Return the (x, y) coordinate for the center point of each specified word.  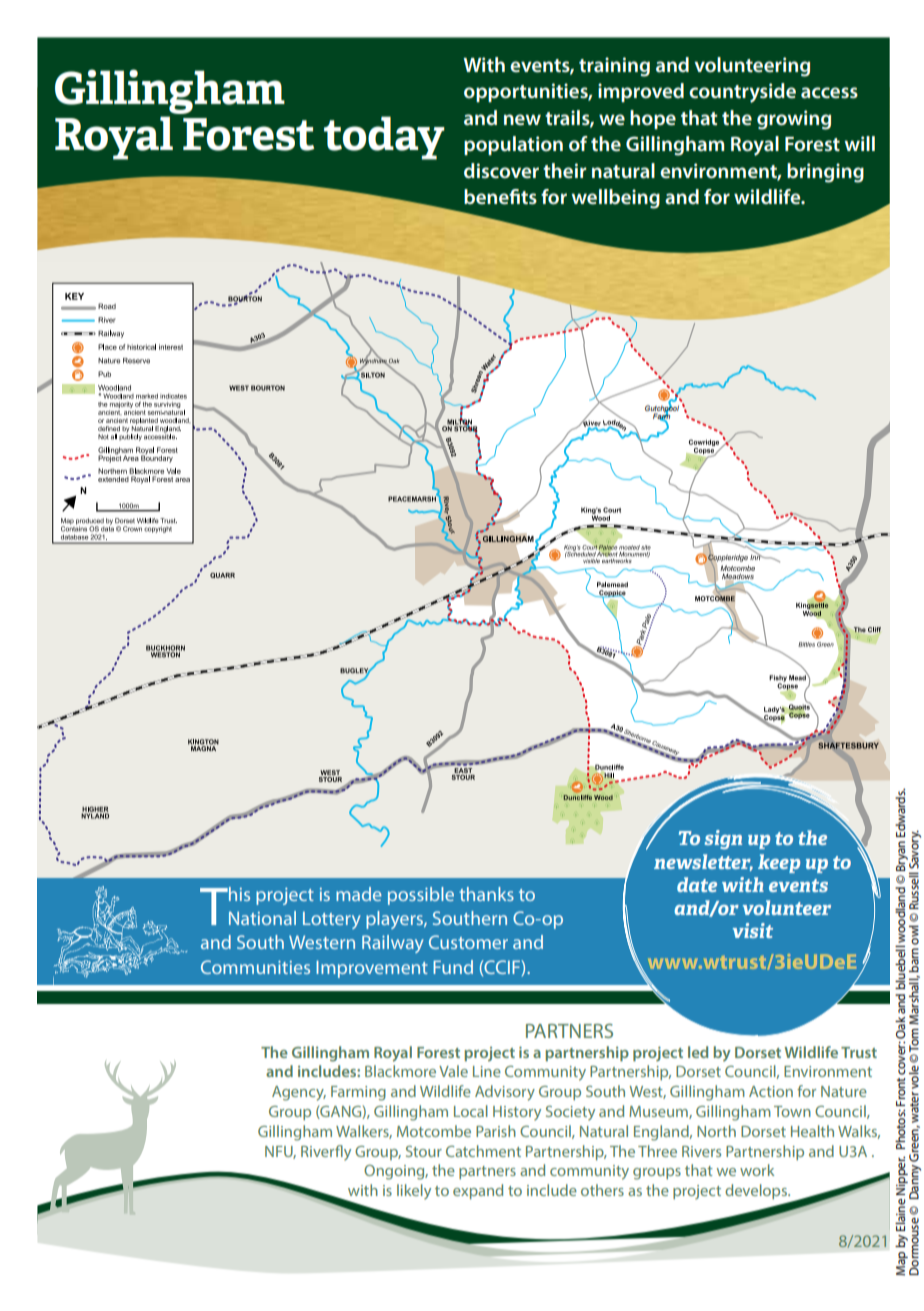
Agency (299, 1093)
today (384, 138)
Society (570, 1113)
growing (794, 120)
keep (779, 863)
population (513, 145)
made (359, 894)
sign (723, 839)
